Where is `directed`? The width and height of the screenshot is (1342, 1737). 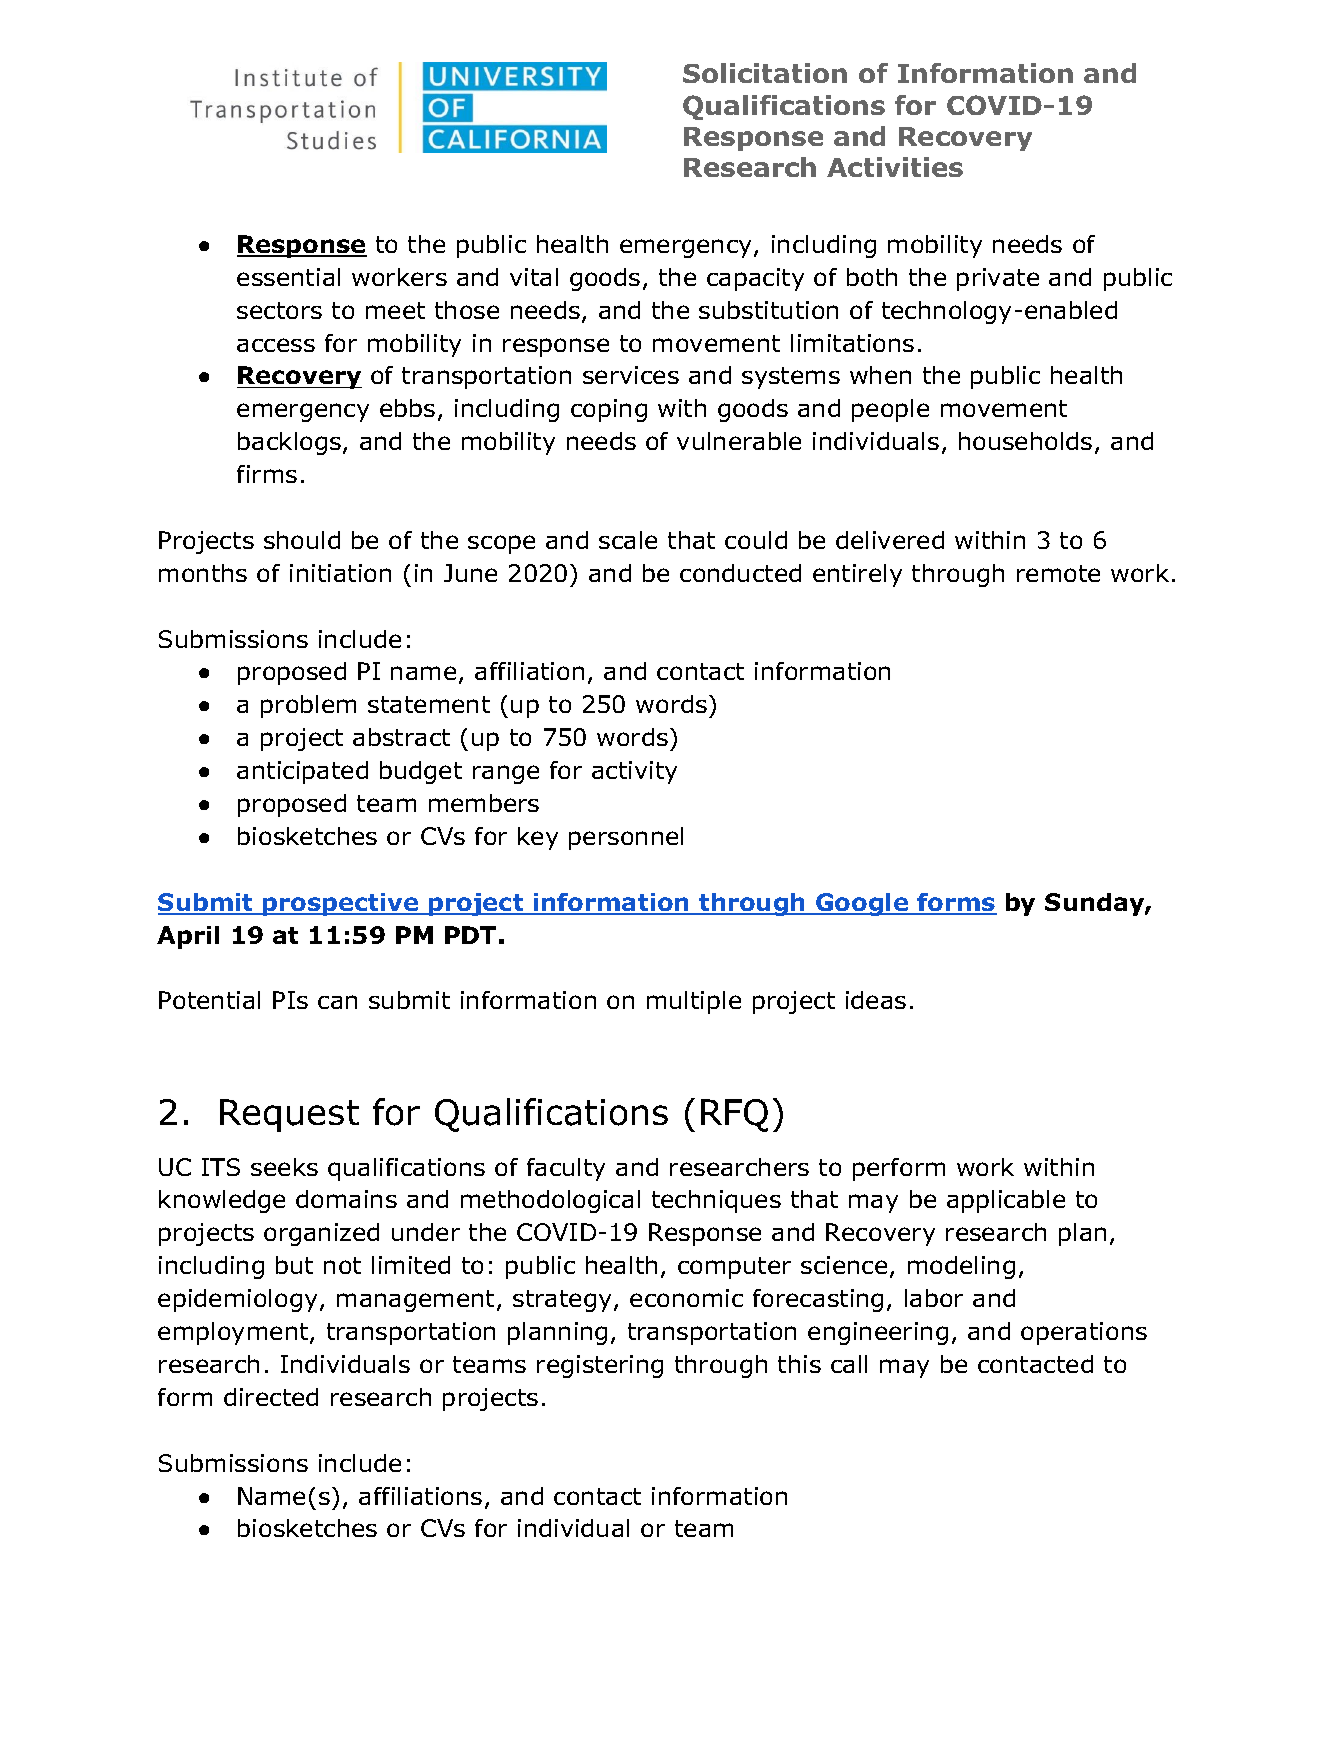
directed is located at coordinates (271, 1397).
